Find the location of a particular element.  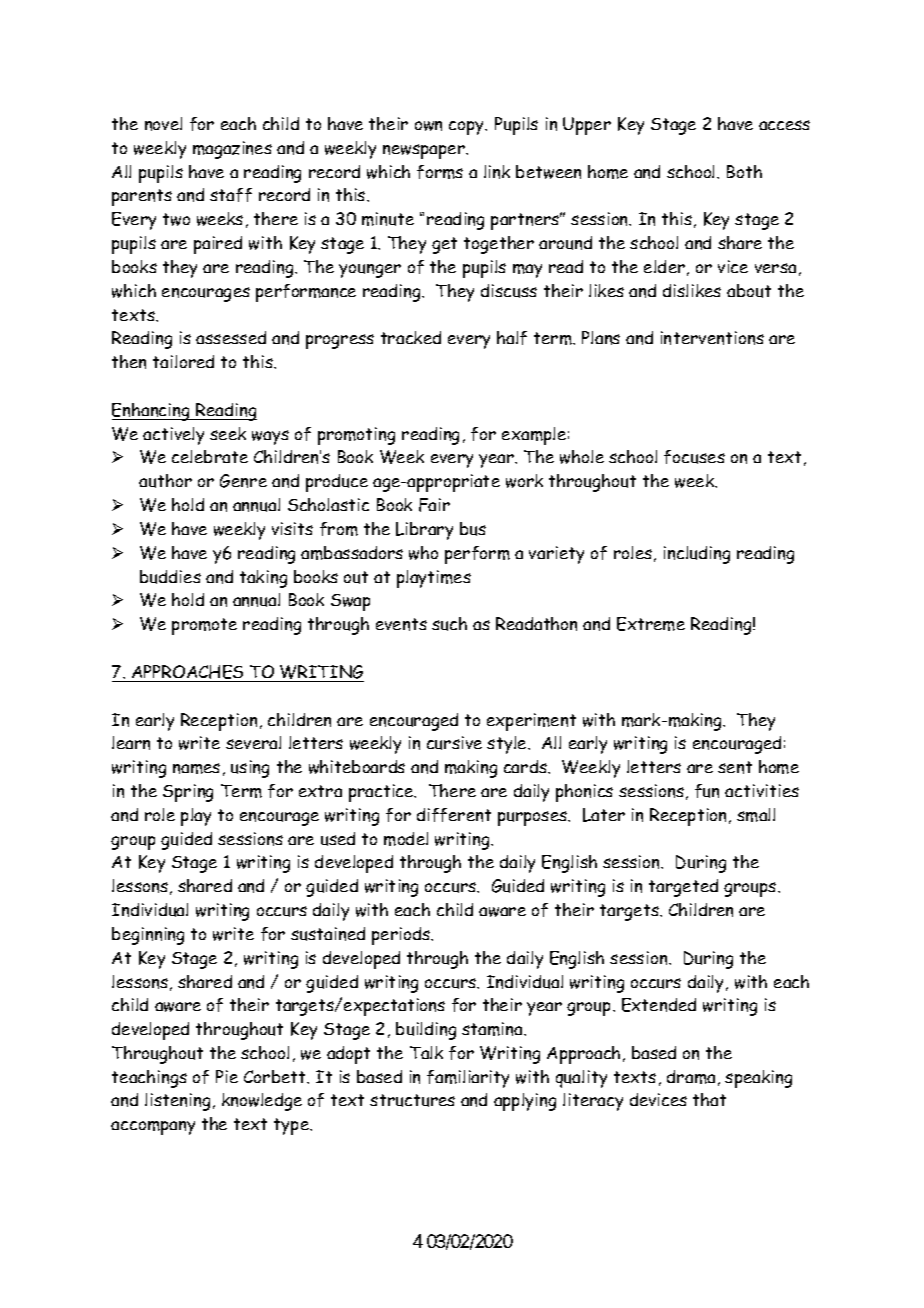

magazines is located at coordinates (232, 150).
